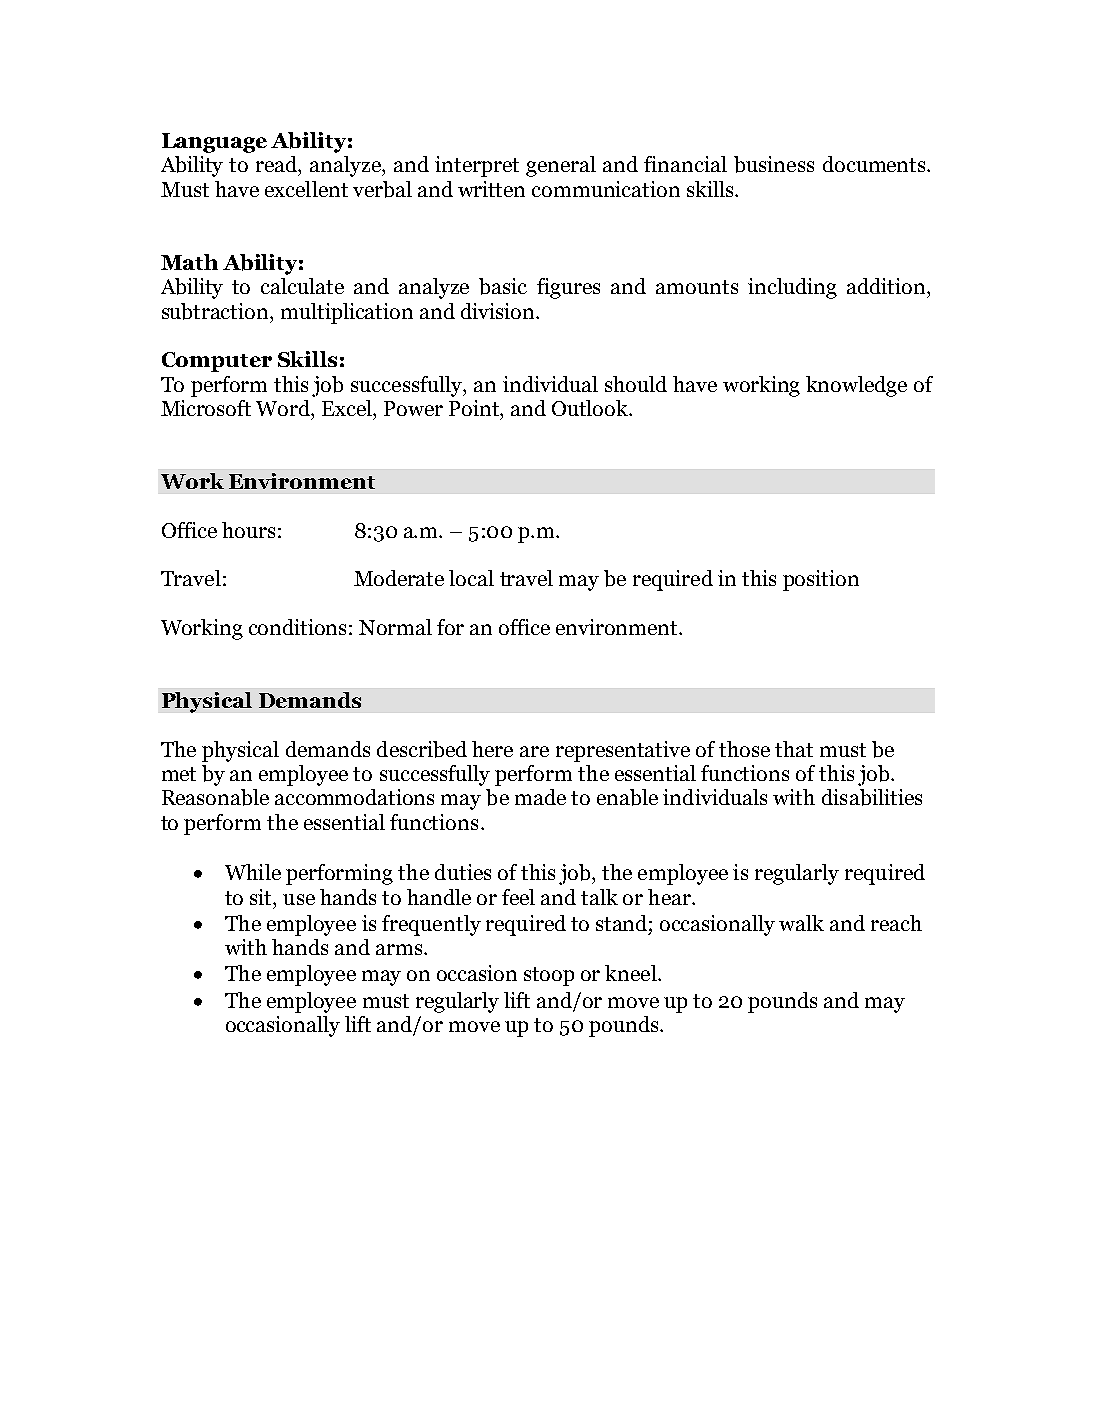  Describe the element at coordinates (821, 580) in the screenshot. I see `position` at that location.
